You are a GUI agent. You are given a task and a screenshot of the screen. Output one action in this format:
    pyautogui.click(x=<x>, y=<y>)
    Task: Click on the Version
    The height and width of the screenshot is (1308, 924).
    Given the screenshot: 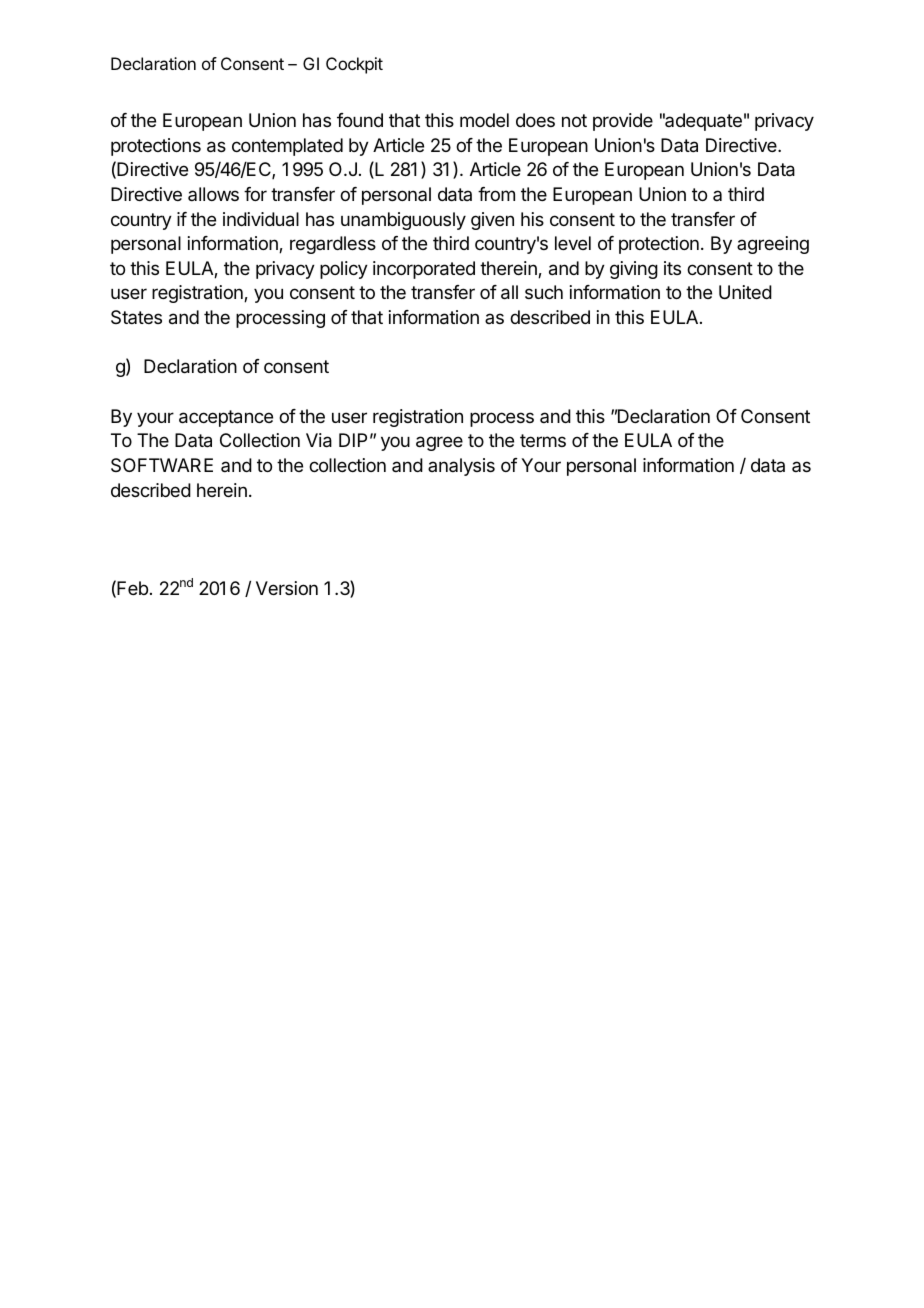 What is the action you would take?
    pyautogui.click(x=287, y=588)
